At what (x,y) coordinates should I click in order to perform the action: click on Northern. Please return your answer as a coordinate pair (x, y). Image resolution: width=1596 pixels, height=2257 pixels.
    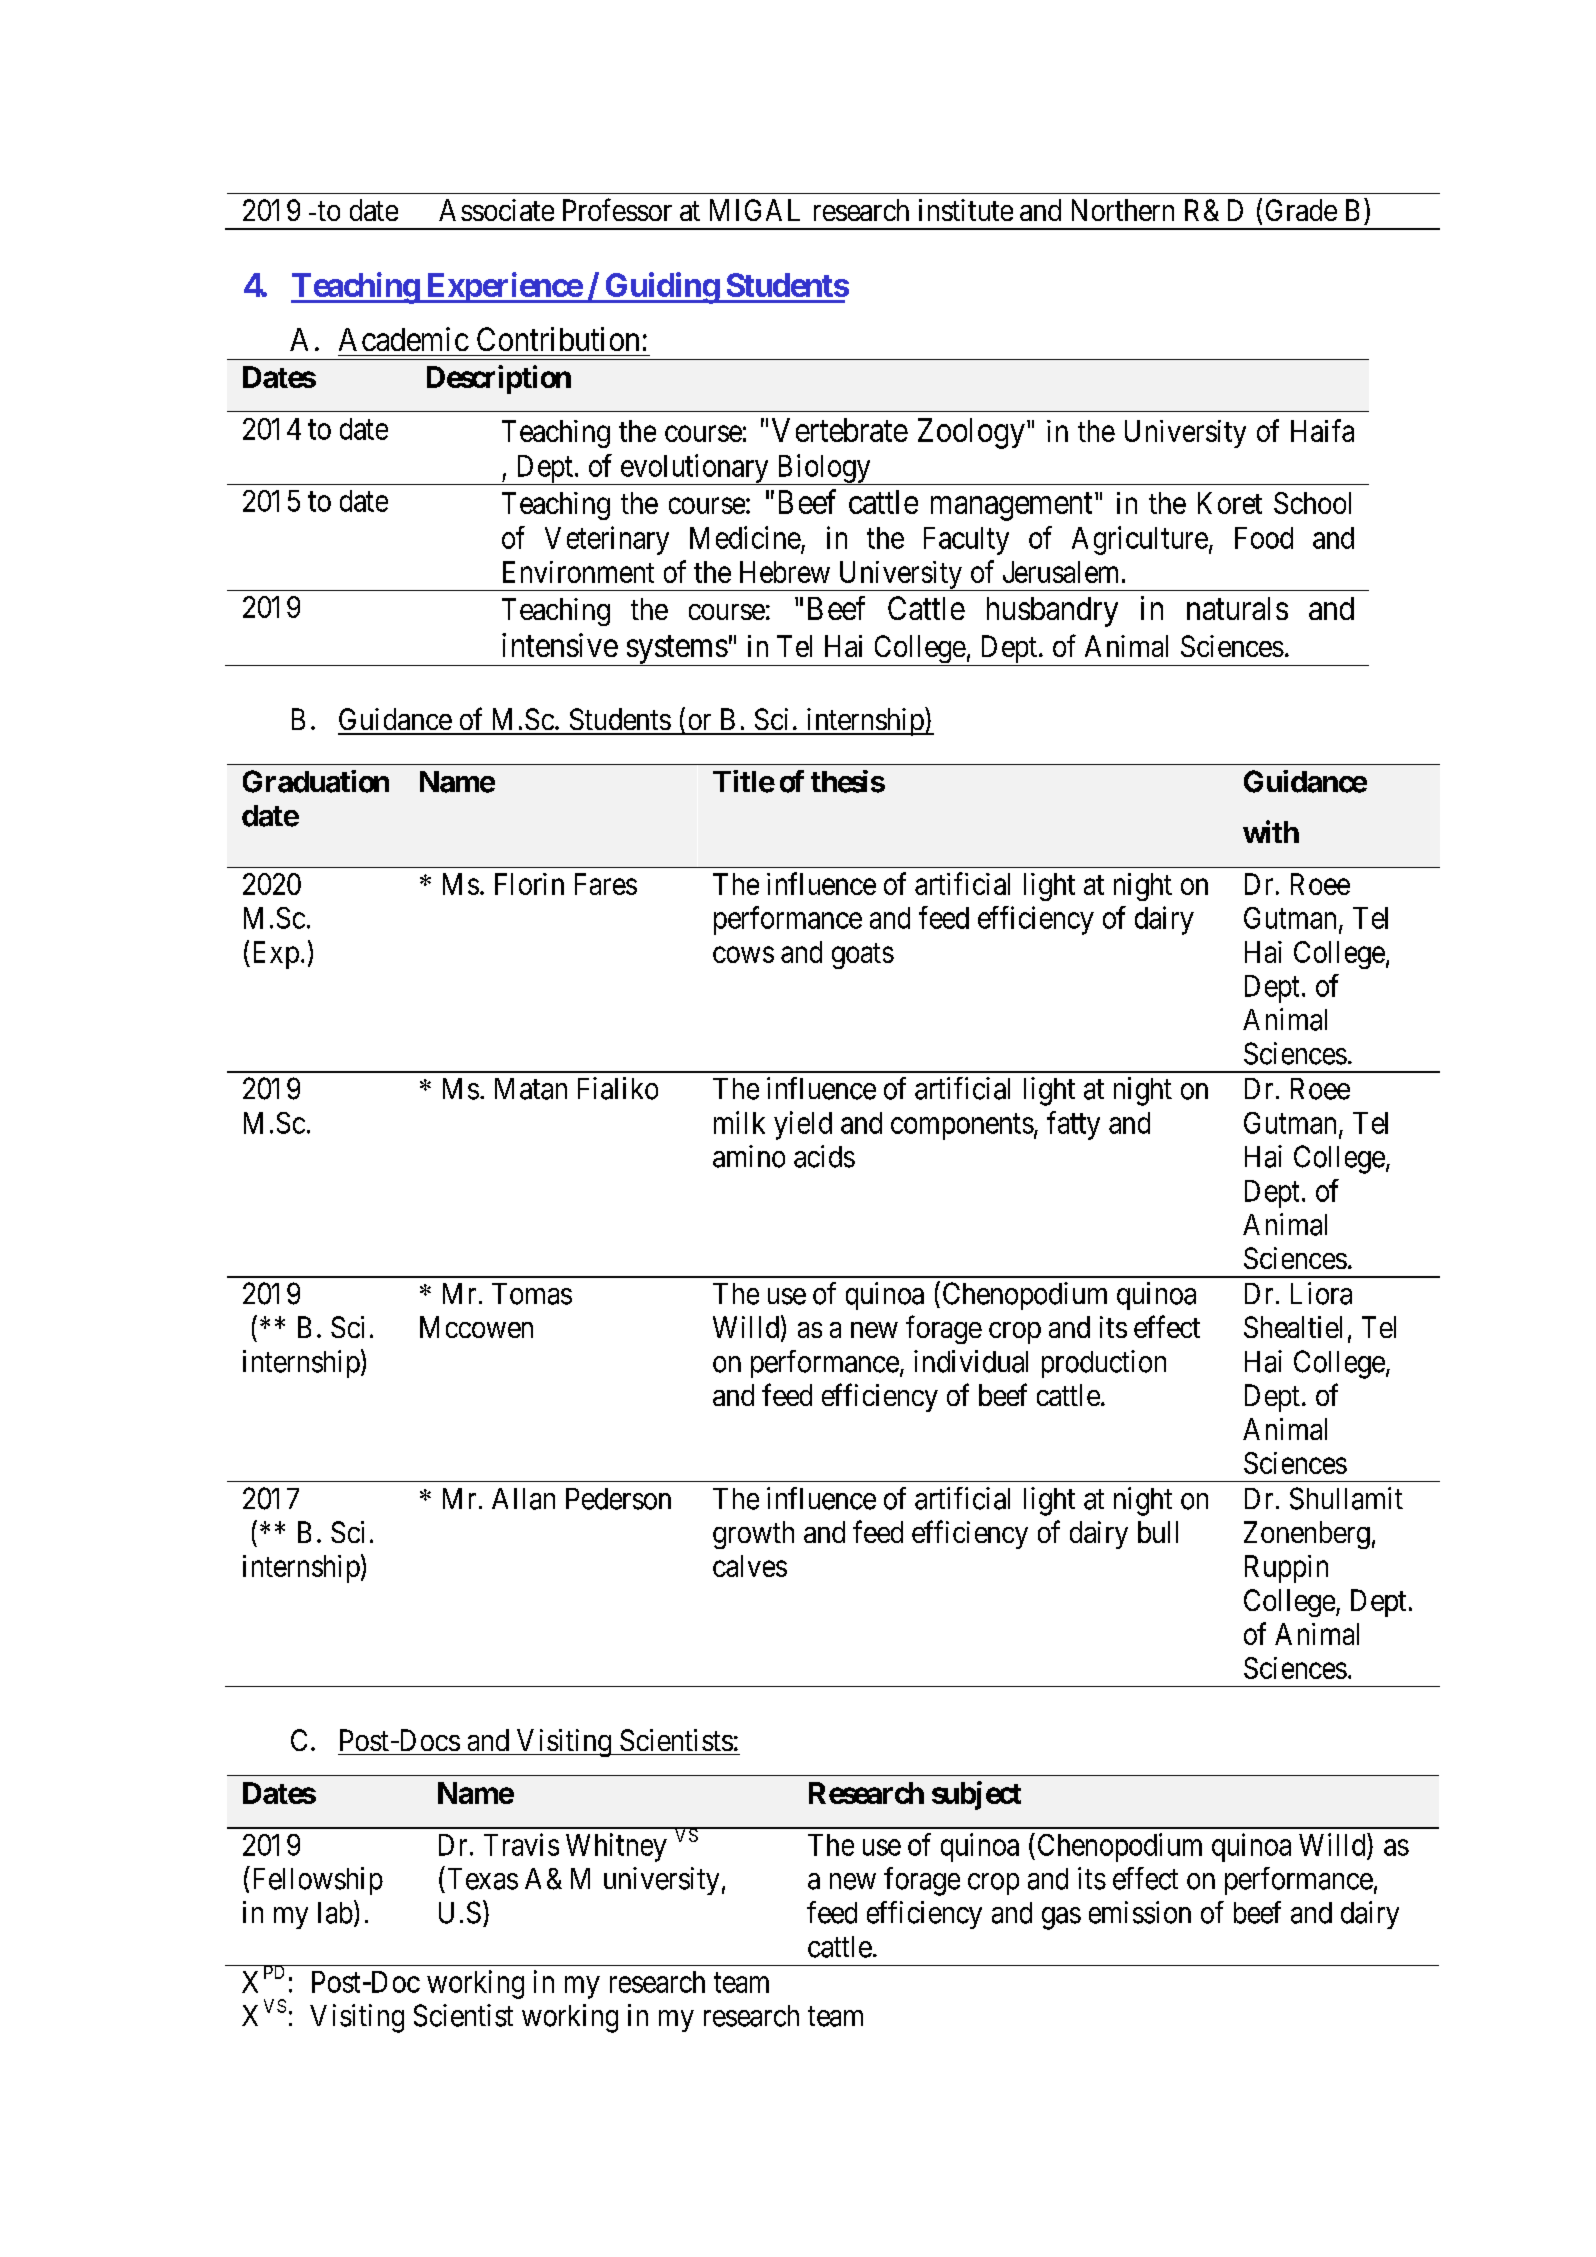
    Looking at the image, I should click on (1123, 210).
